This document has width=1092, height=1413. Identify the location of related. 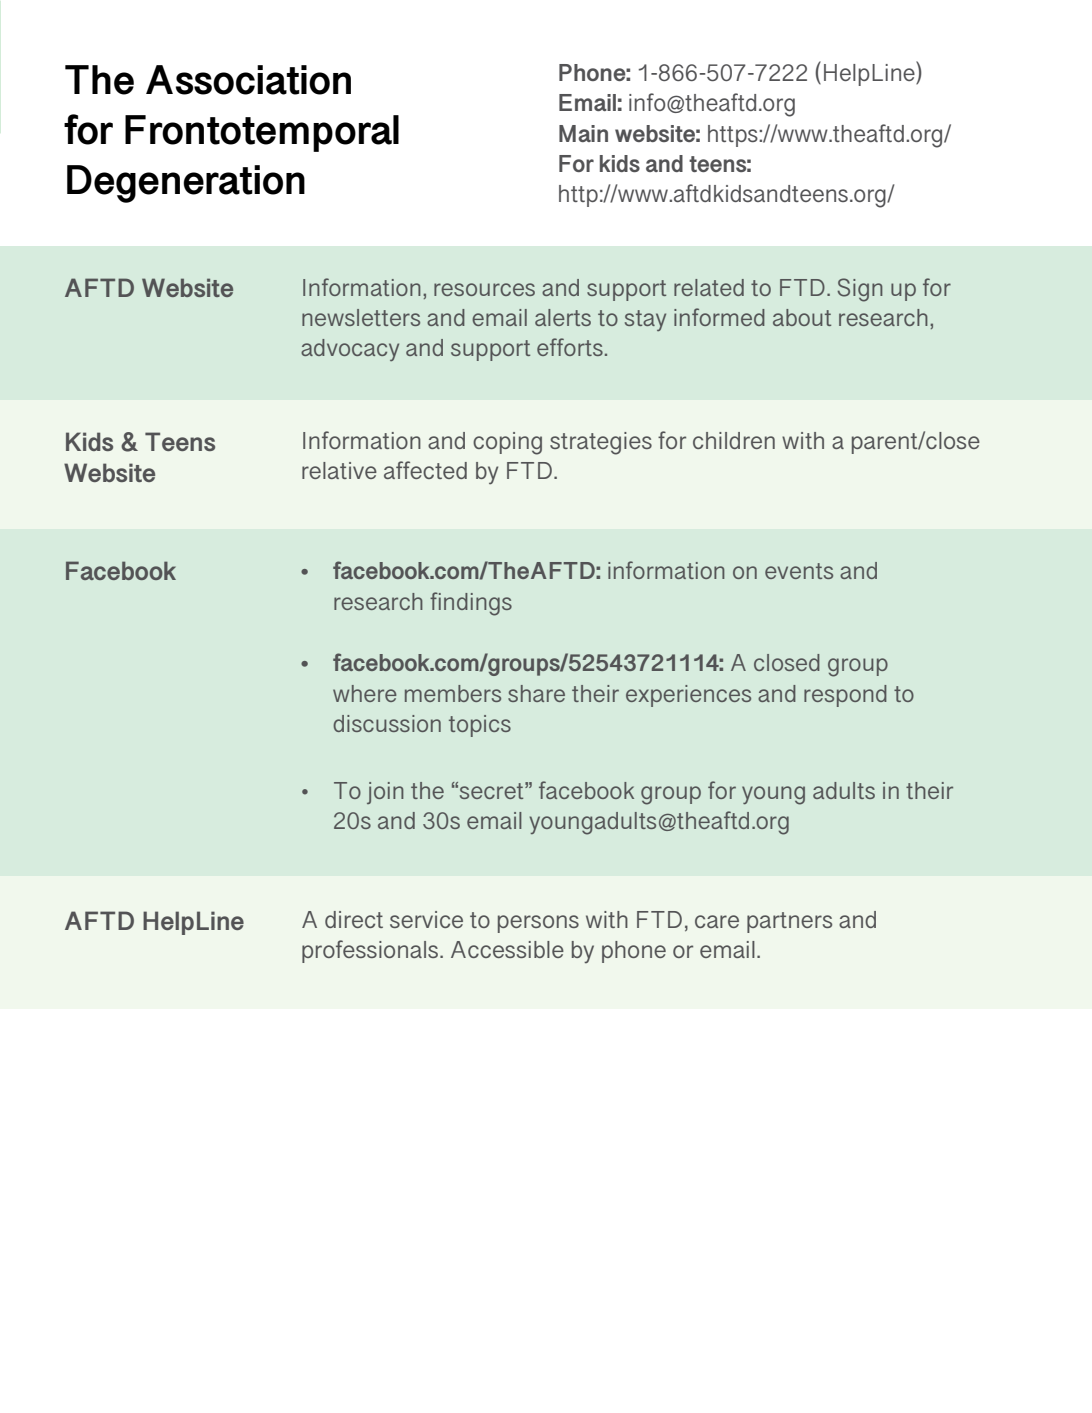
(709, 287).
